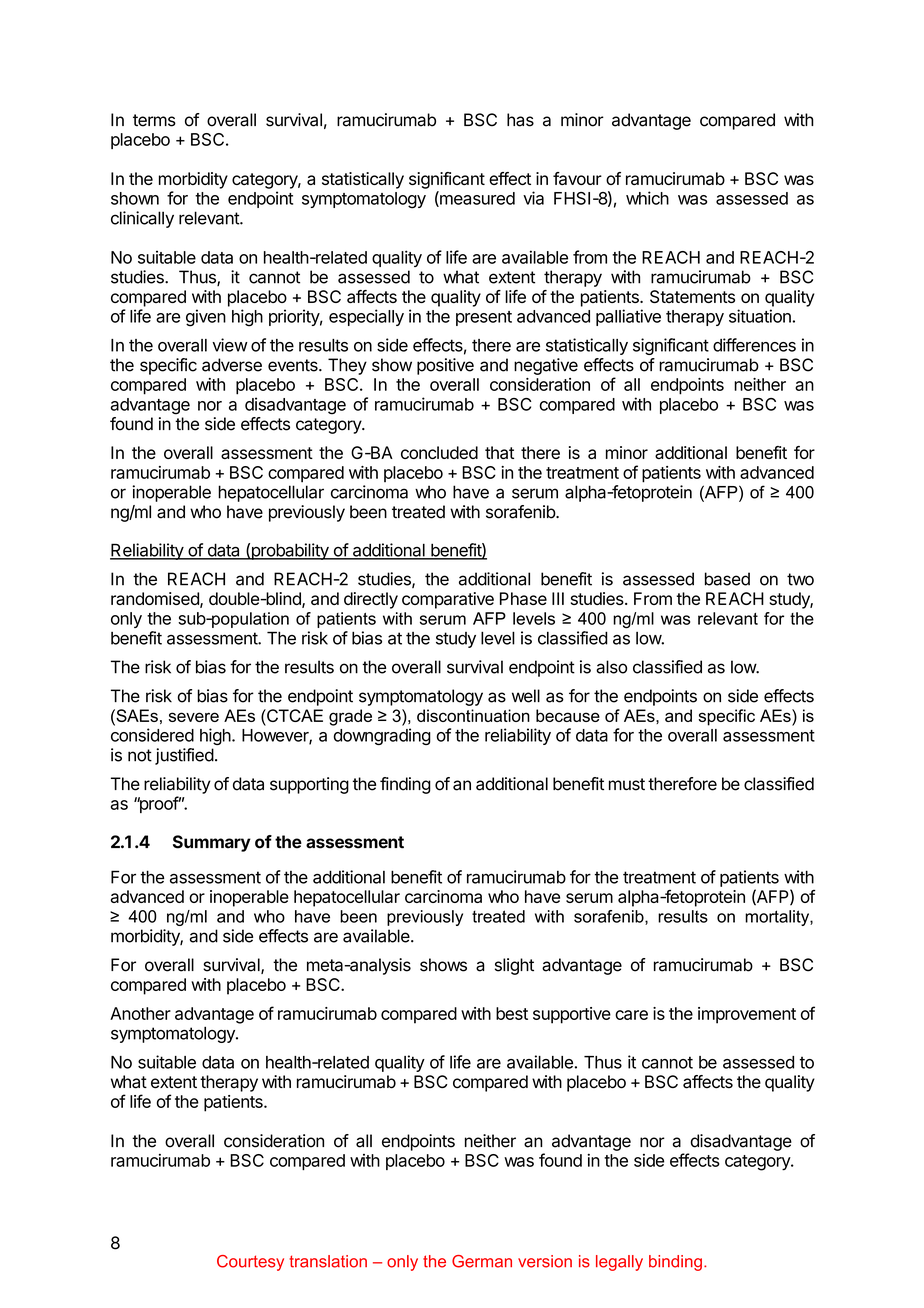  What do you see at coordinates (473, 715) in the document?
I see `discontinuation` at bounding box center [473, 715].
